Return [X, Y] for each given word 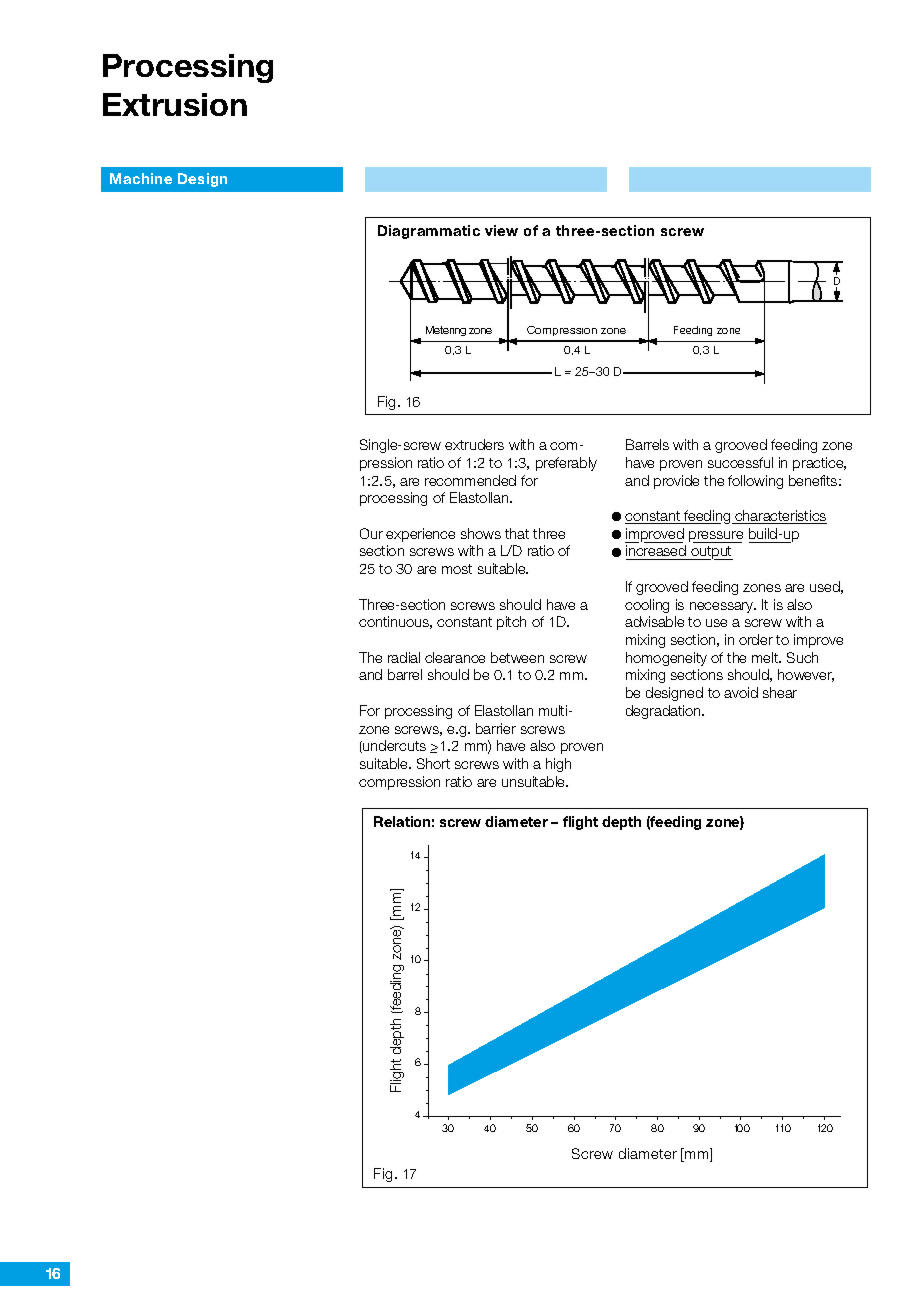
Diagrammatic [429, 232]
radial [404, 657]
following [755, 482]
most [457, 569]
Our [371, 533]
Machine [141, 178]
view [501, 230]
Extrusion [175, 104]
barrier [496, 728]
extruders [474, 444]
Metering [446, 331]
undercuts [393, 746]
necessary [723, 607]
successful [740, 462]
